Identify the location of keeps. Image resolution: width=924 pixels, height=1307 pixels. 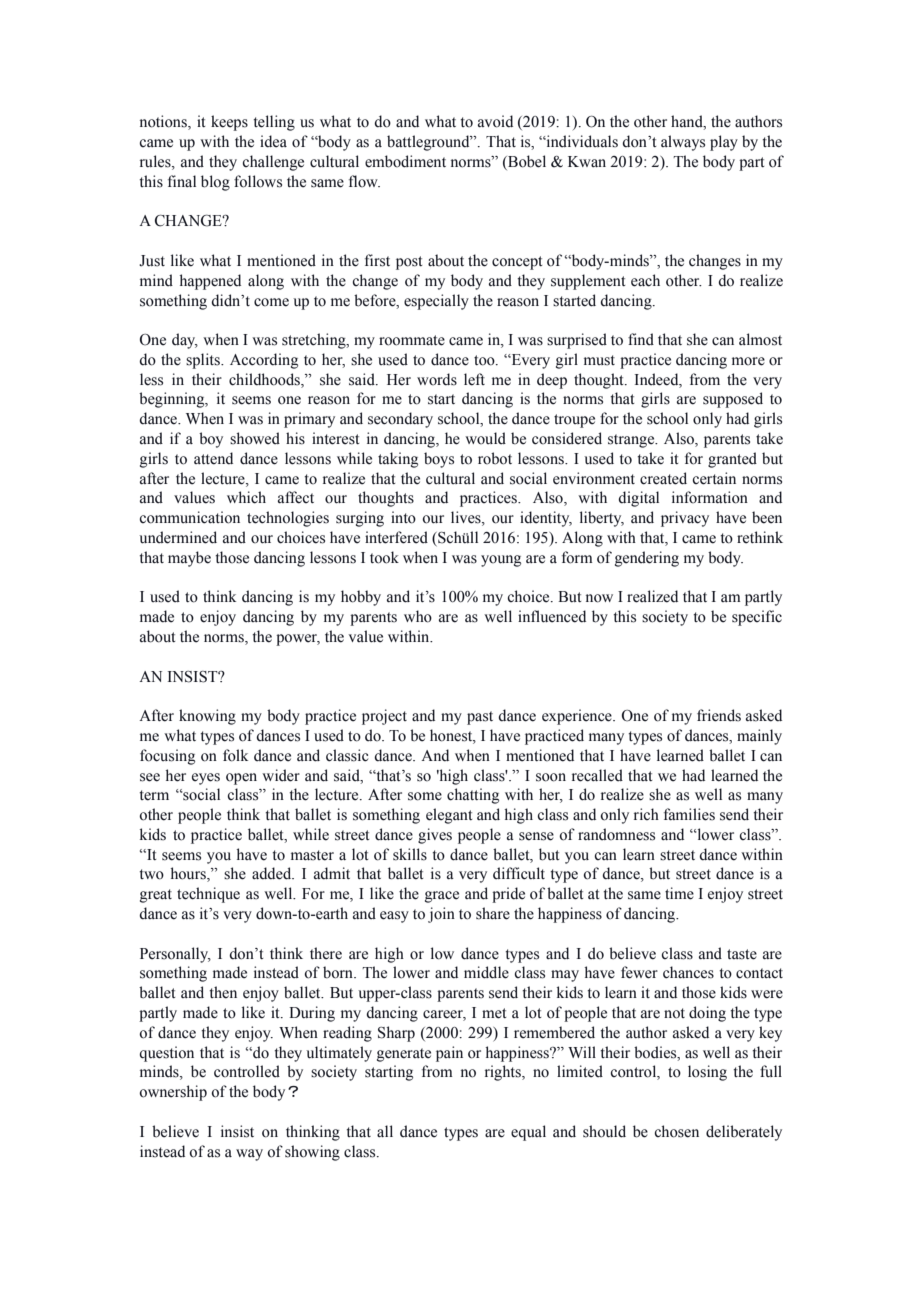
(229, 123).
